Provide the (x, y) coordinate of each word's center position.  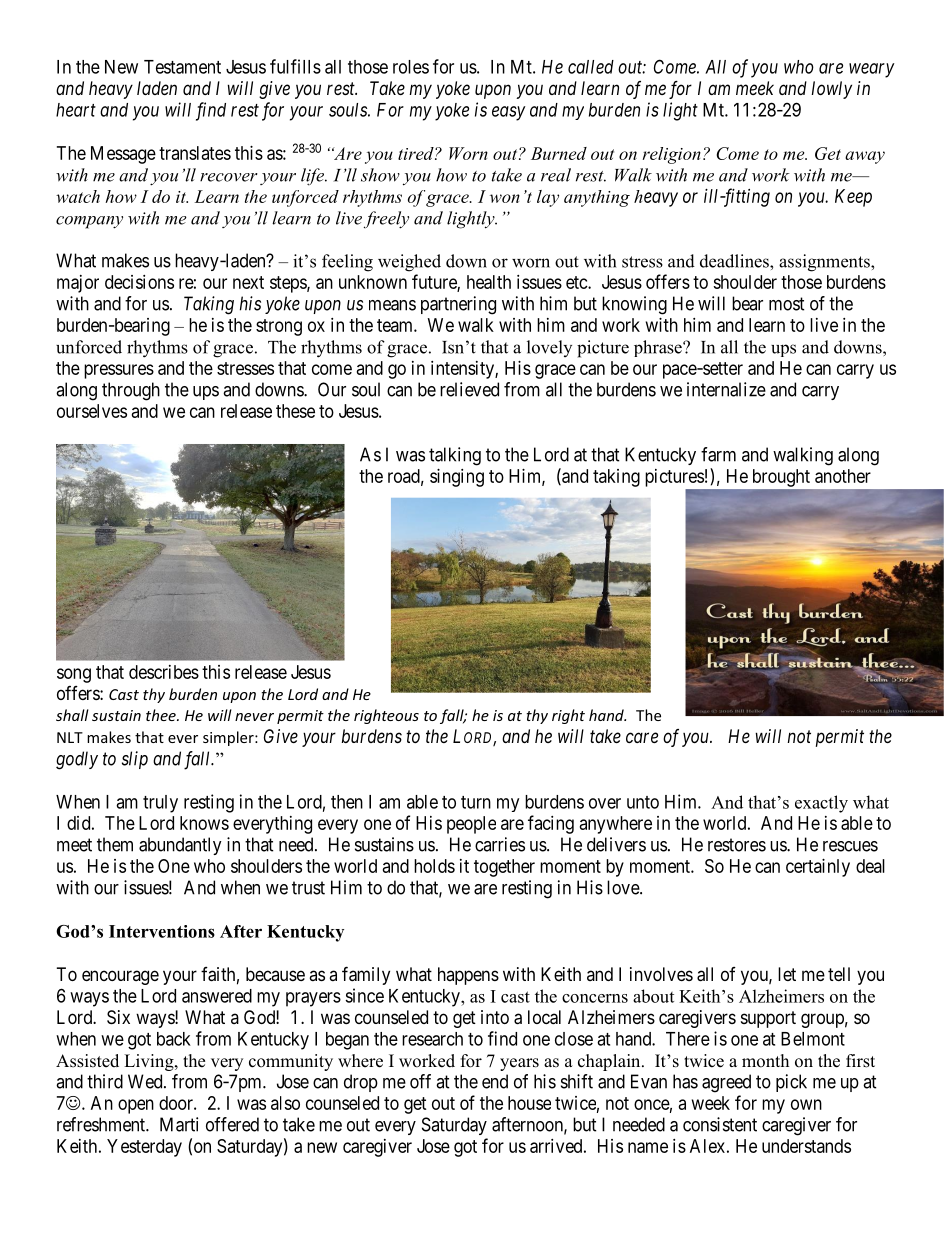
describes (164, 672)
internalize (726, 389)
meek (755, 88)
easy (509, 113)
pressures (119, 371)
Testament (182, 67)
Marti (179, 1124)
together (504, 868)
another (843, 476)
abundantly (180, 846)
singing (457, 478)
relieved (469, 389)
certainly (818, 868)
